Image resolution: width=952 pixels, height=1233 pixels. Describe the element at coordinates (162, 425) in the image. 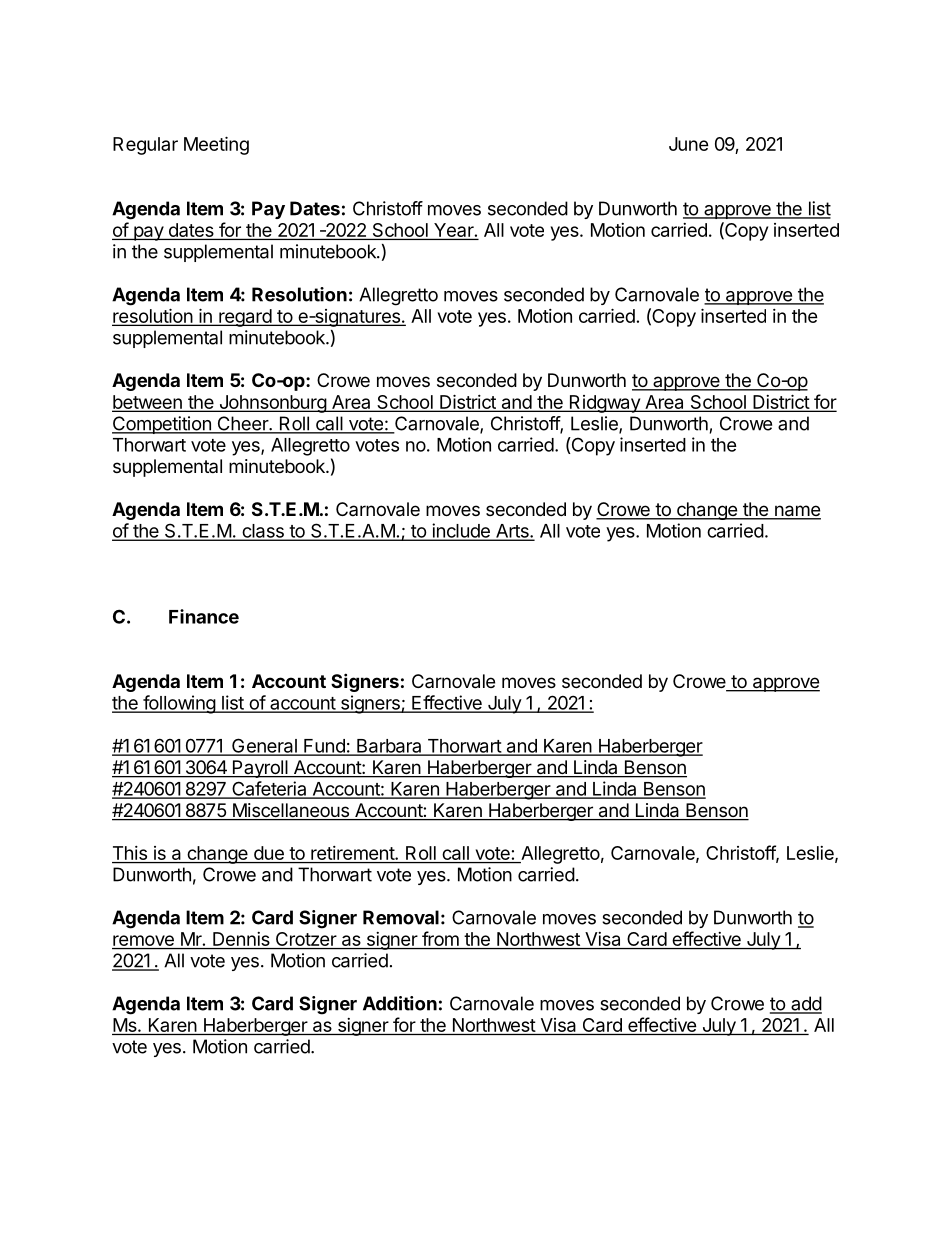

I see `Competition` at that location.
